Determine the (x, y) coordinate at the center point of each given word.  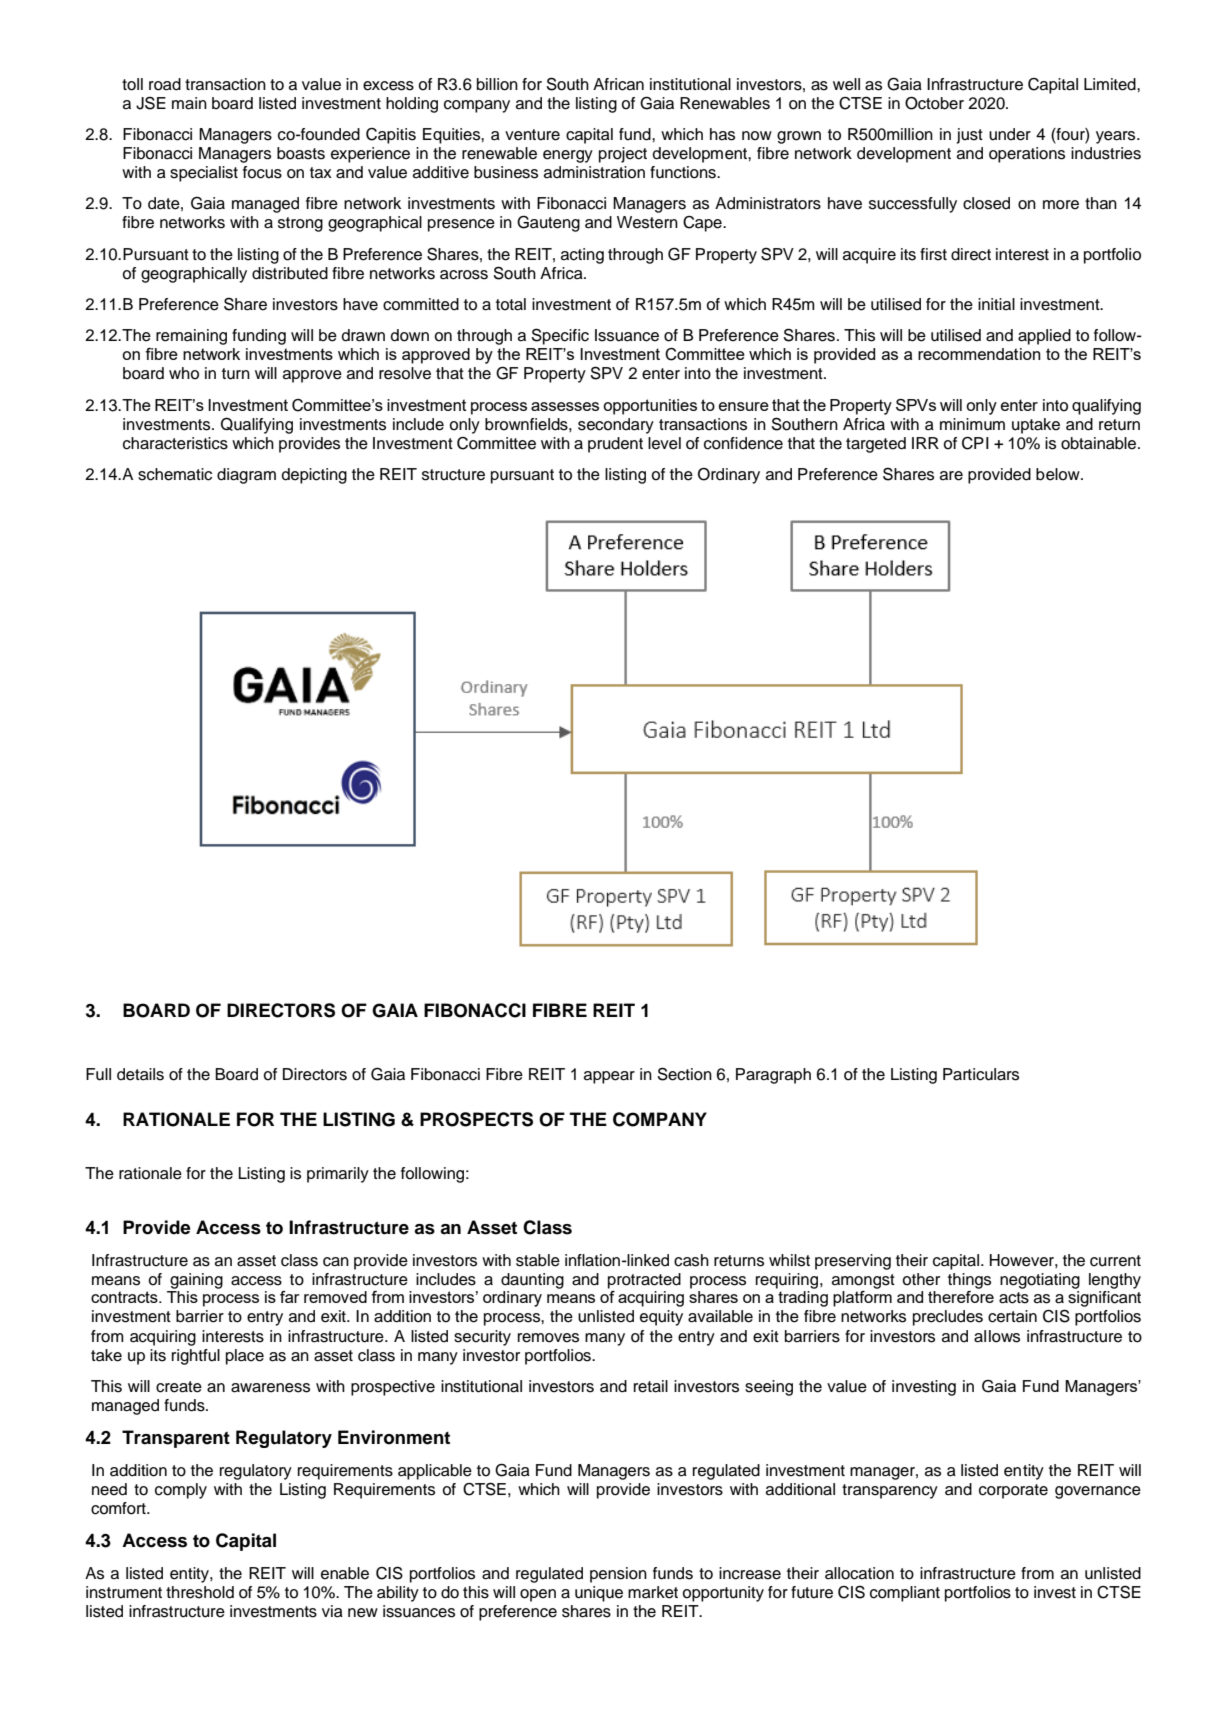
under (1010, 134)
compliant (905, 1594)
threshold (200, 1592)
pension (618, 1575)
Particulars (981, 1074)
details (140, 1074)
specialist (204, 174)
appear (609, 1077)
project (623, 155)
